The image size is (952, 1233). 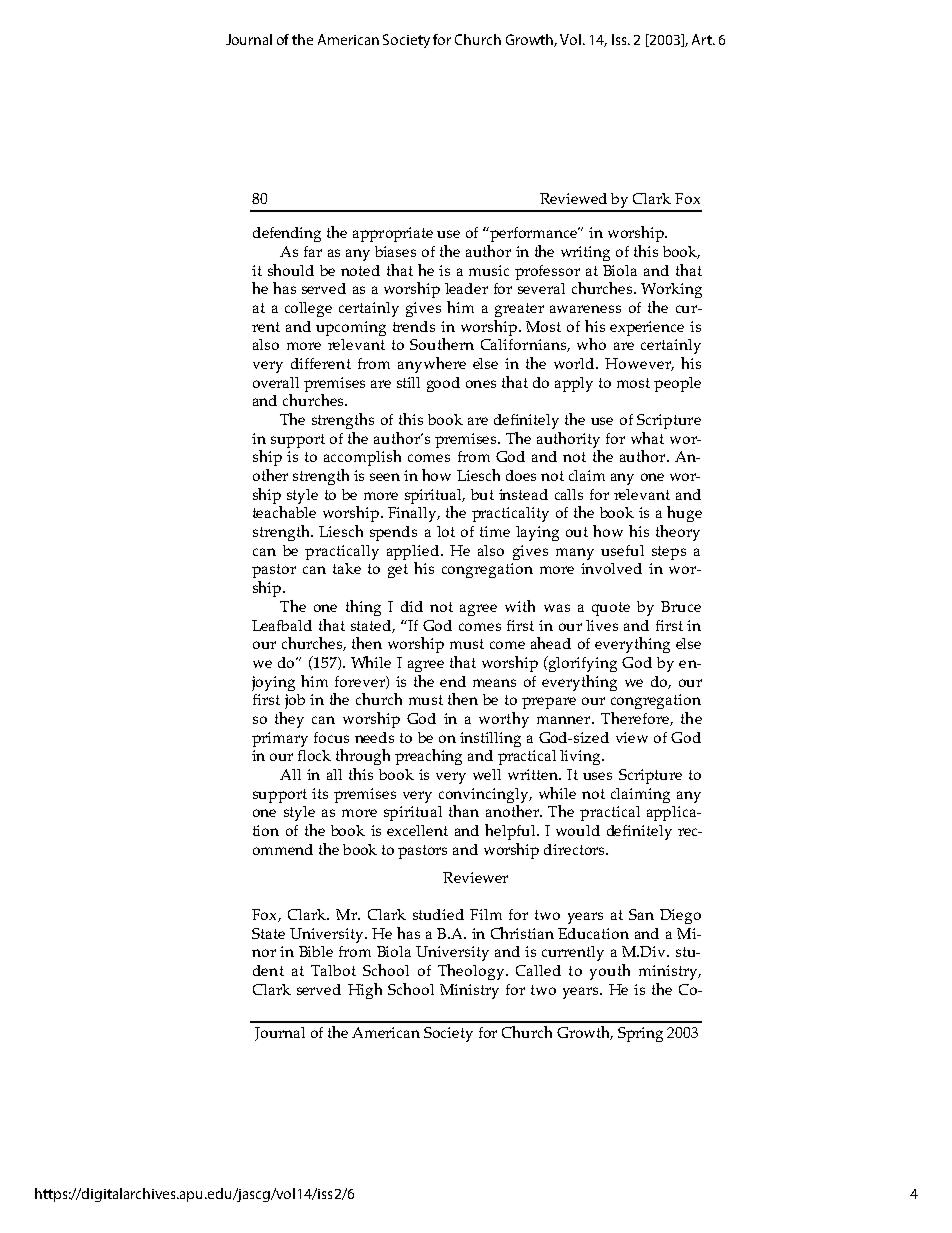 I want to click on Talbot, so click(x=333, y=970).
